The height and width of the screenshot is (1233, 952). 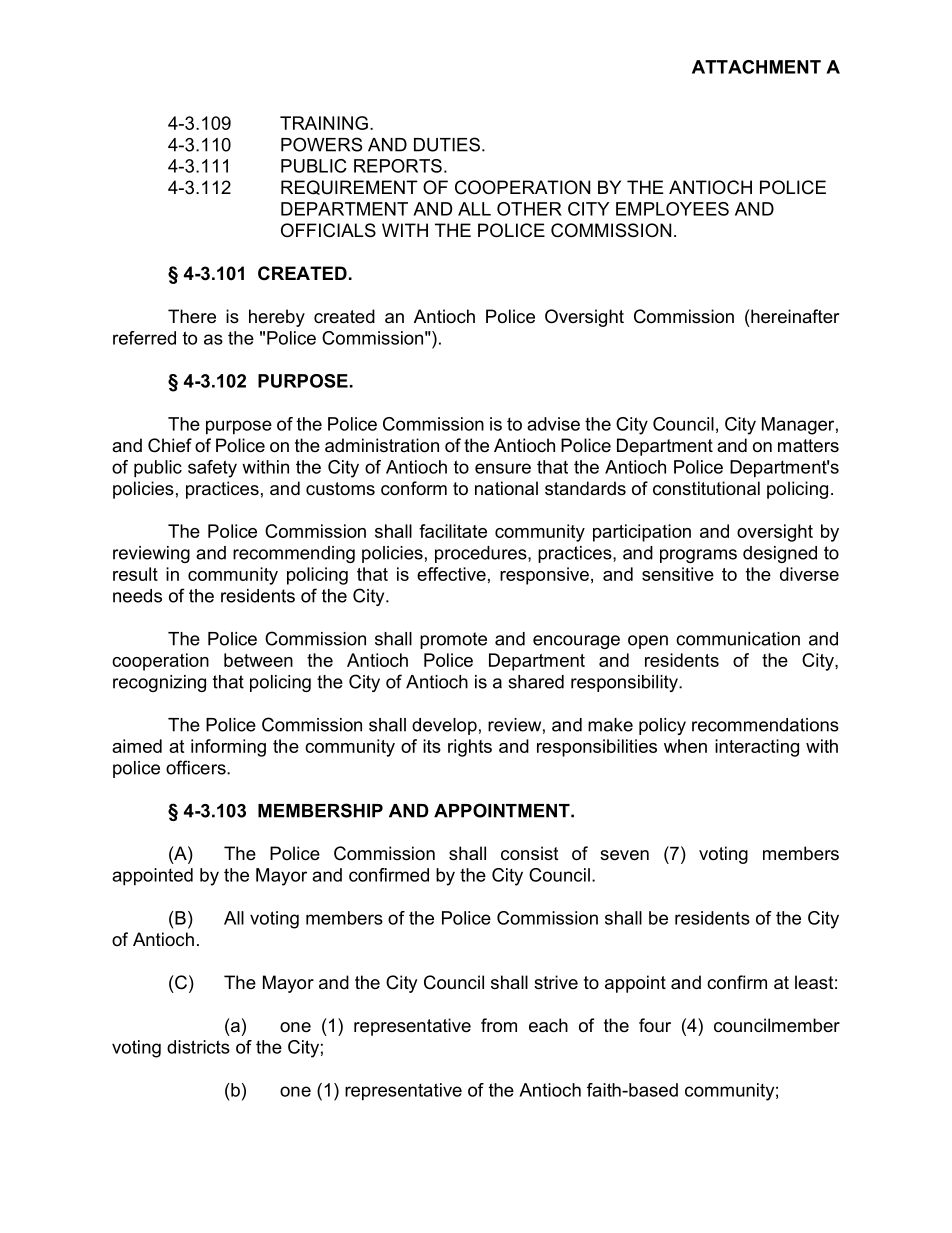 What do you see at coordinates (447, 144) in the screenshot?
I see `DUTIES` at bounding box center [447, 144].
